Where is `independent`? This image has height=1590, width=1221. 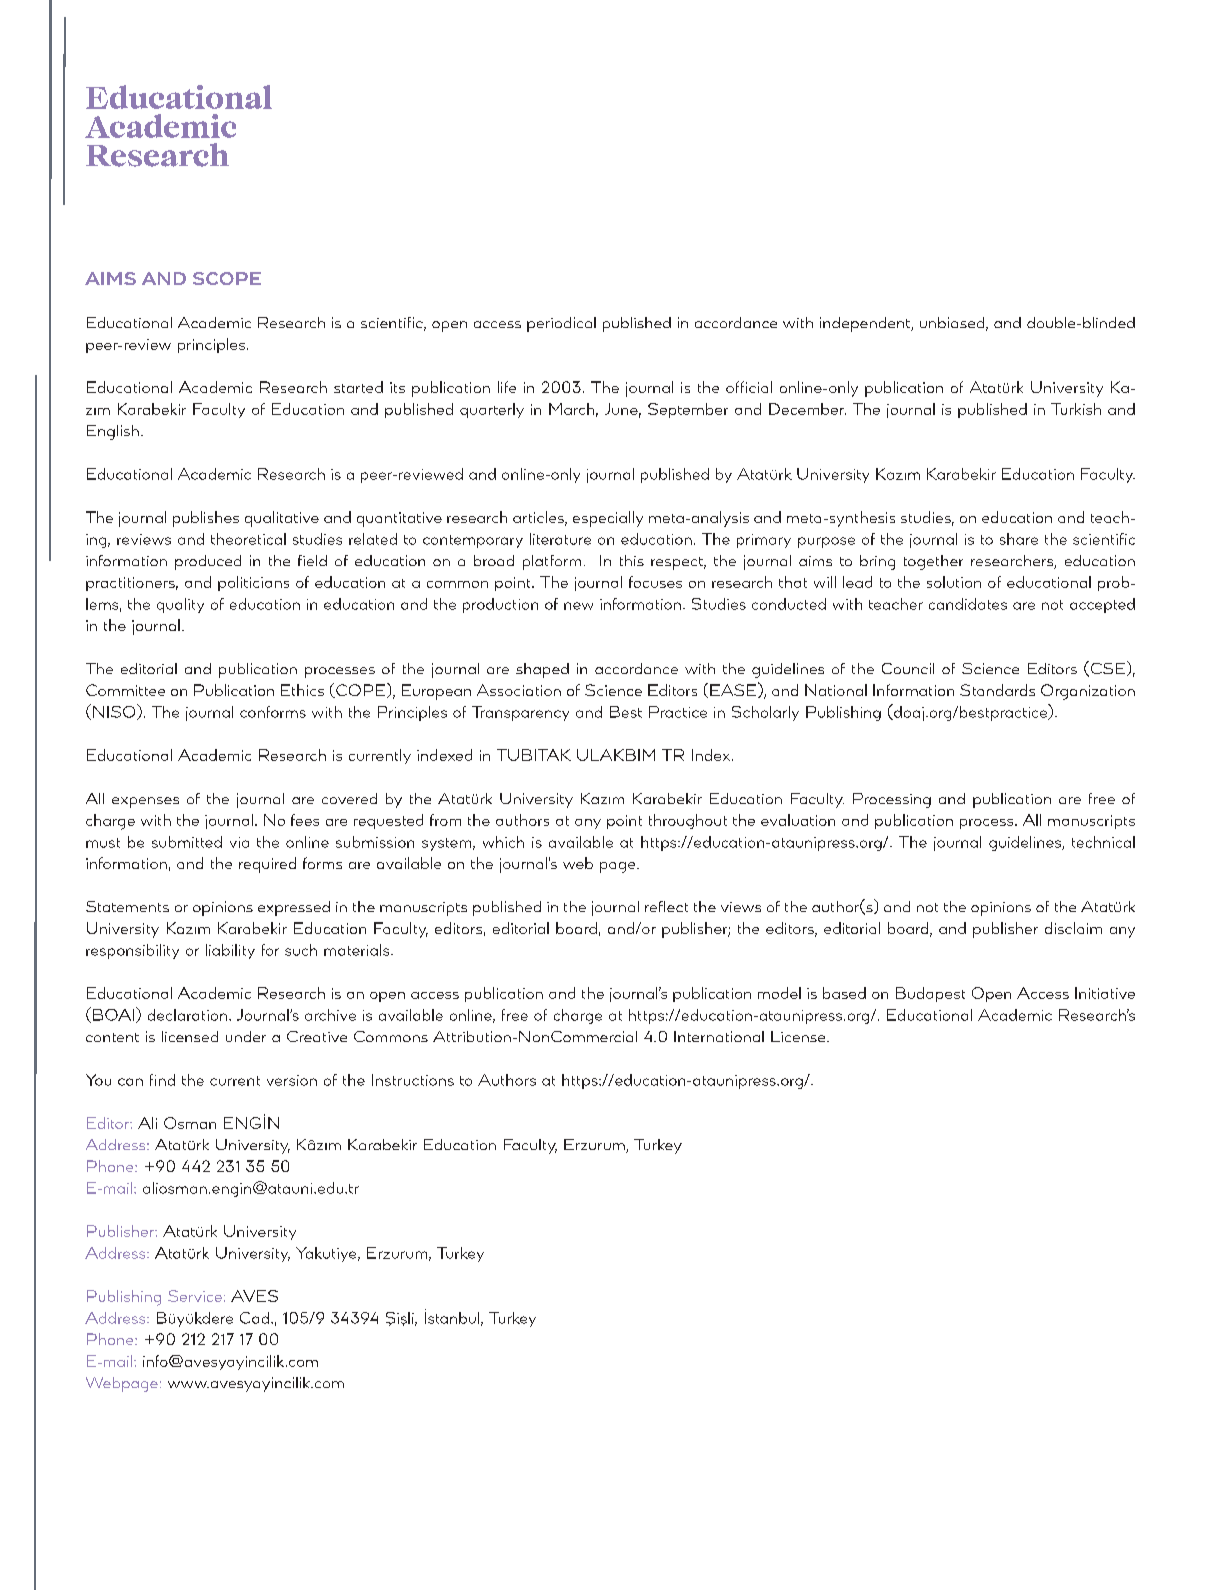 independent is located at coordinates (866, 324).
